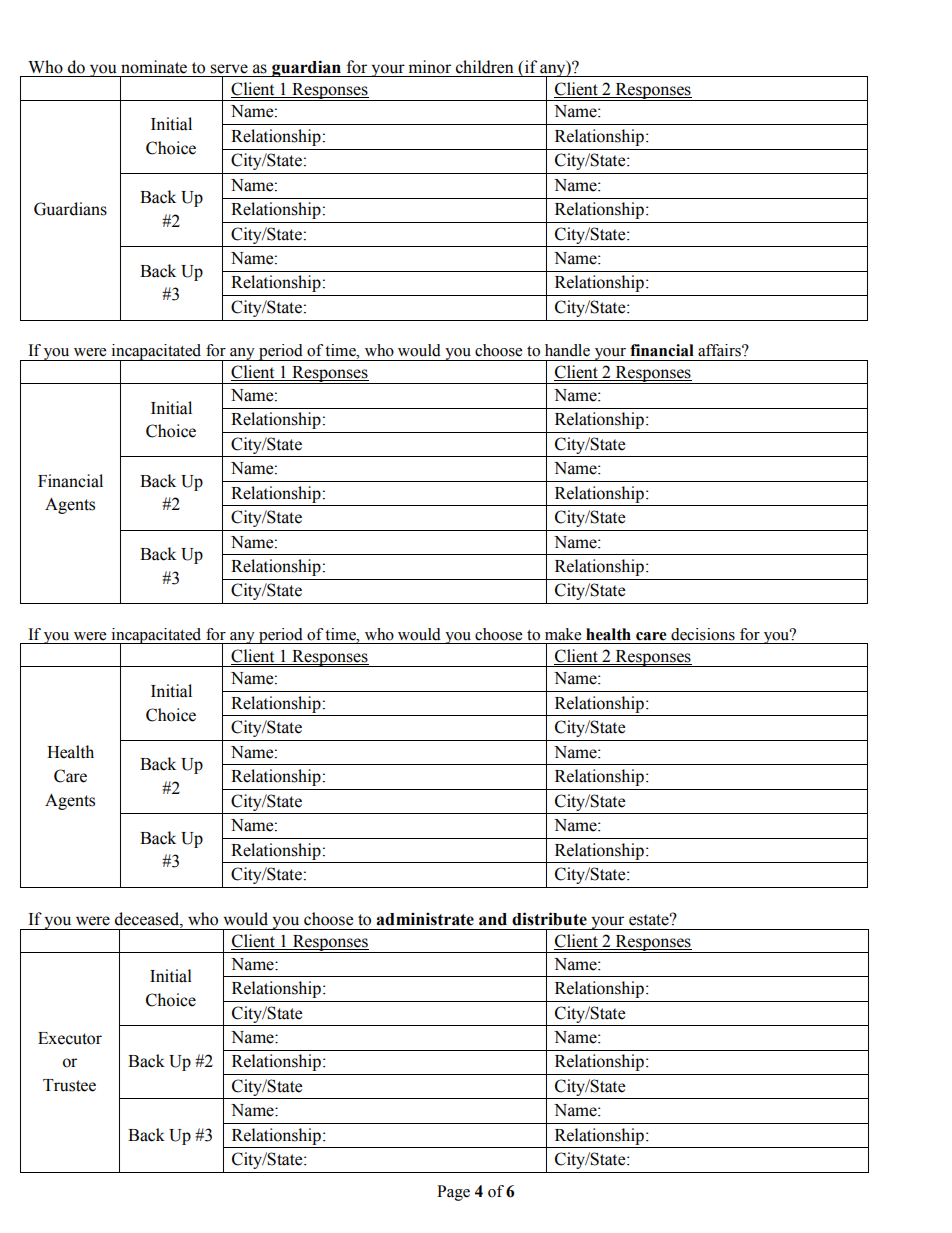 The width and height of the screenshot is (952, 1233). What do you see at coordinates (453, 1193) in the screenshot?
I see `Page` at bounding box center [453, 1193].
